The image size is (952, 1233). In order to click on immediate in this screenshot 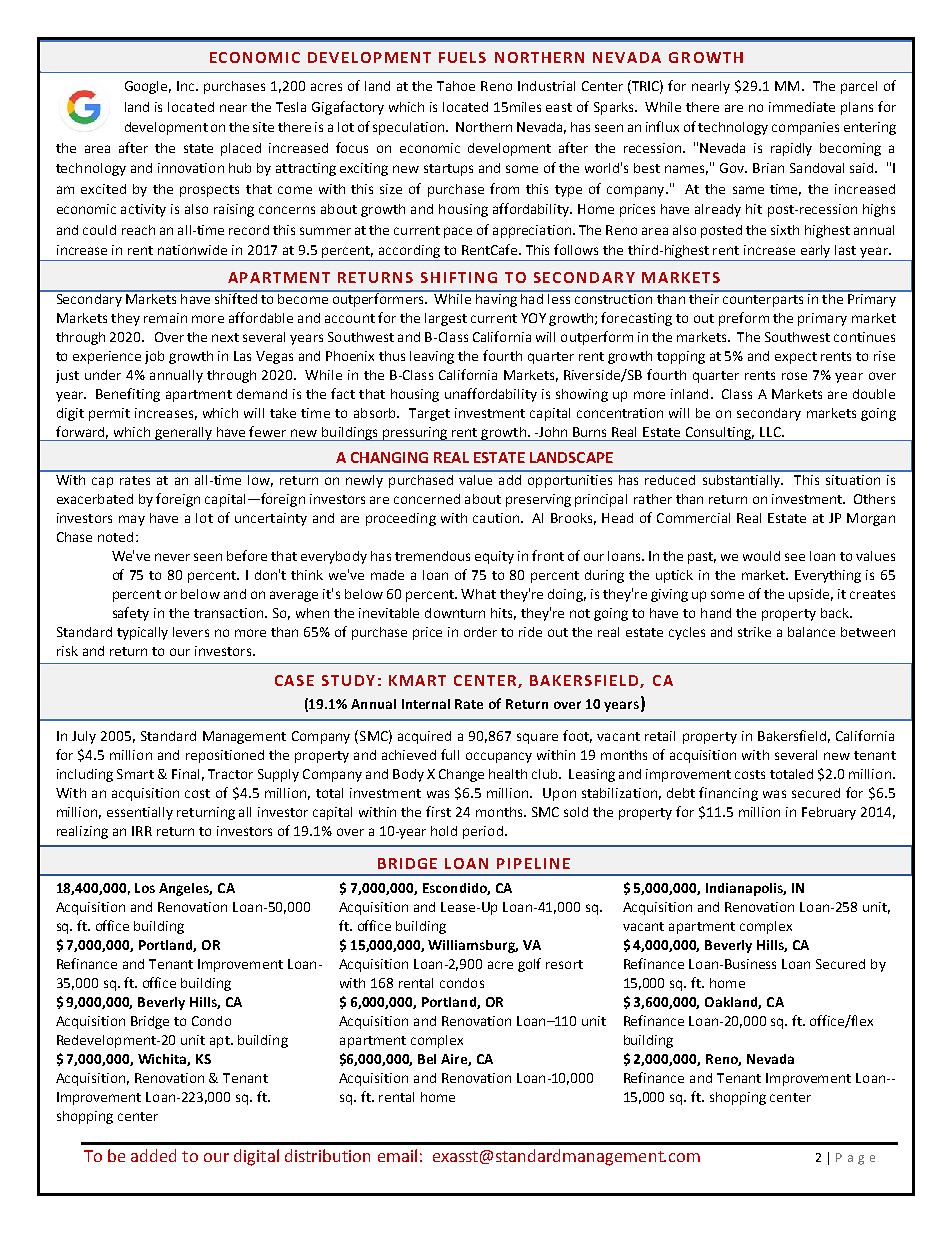, I will do `click(802, 107)`.
